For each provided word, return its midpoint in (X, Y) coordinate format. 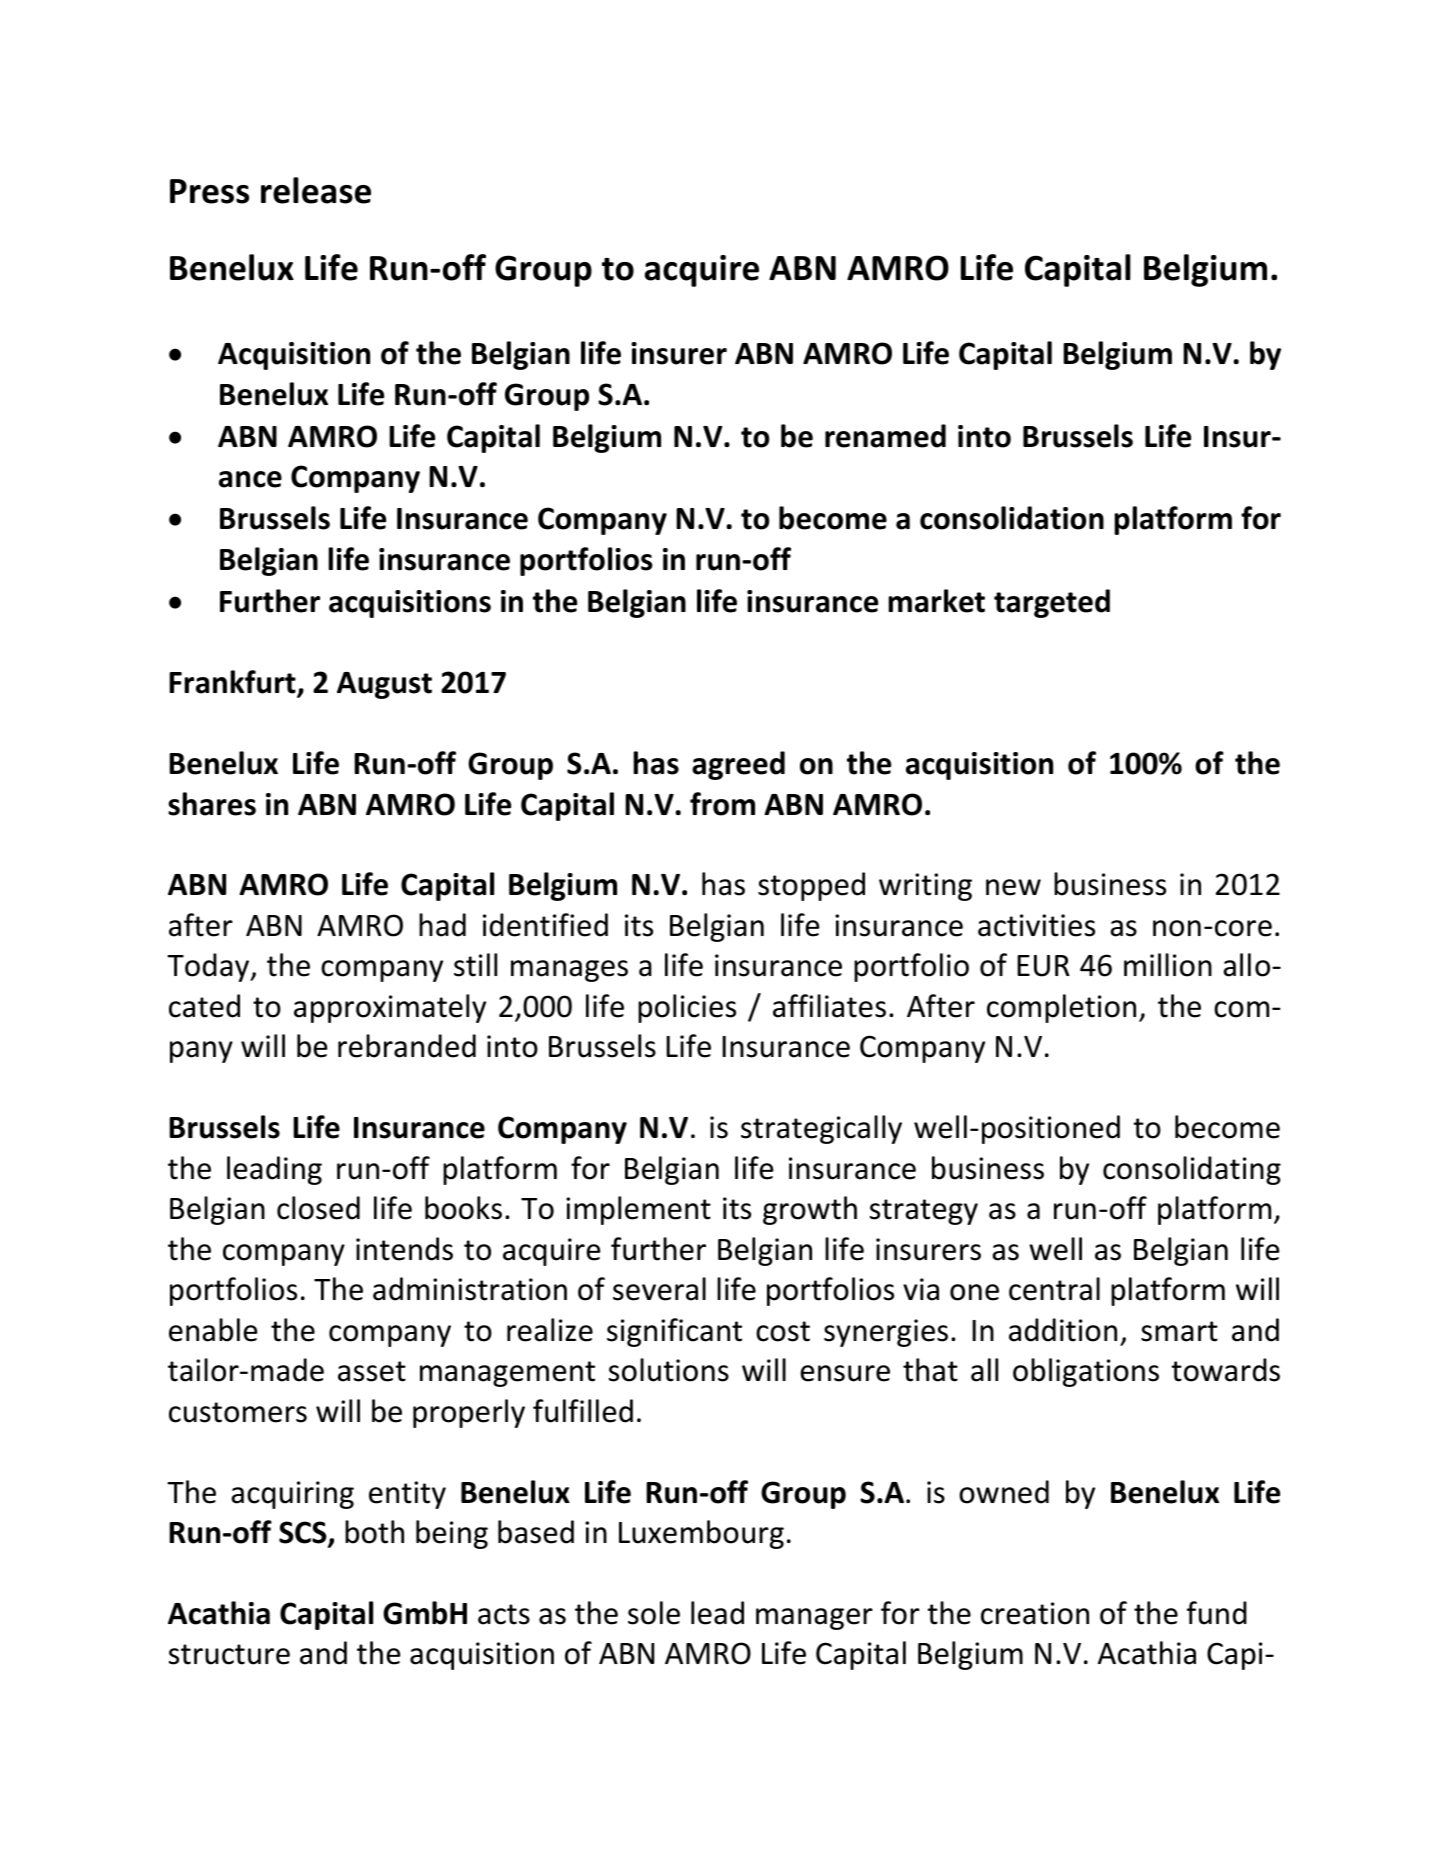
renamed (885, 436)
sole (654, 1613)
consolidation (1012, 518)
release (316, 190)
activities (1036, 925)
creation (1035, 1613)
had (442, 925)
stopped (811, 886)
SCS (304, 1533)
